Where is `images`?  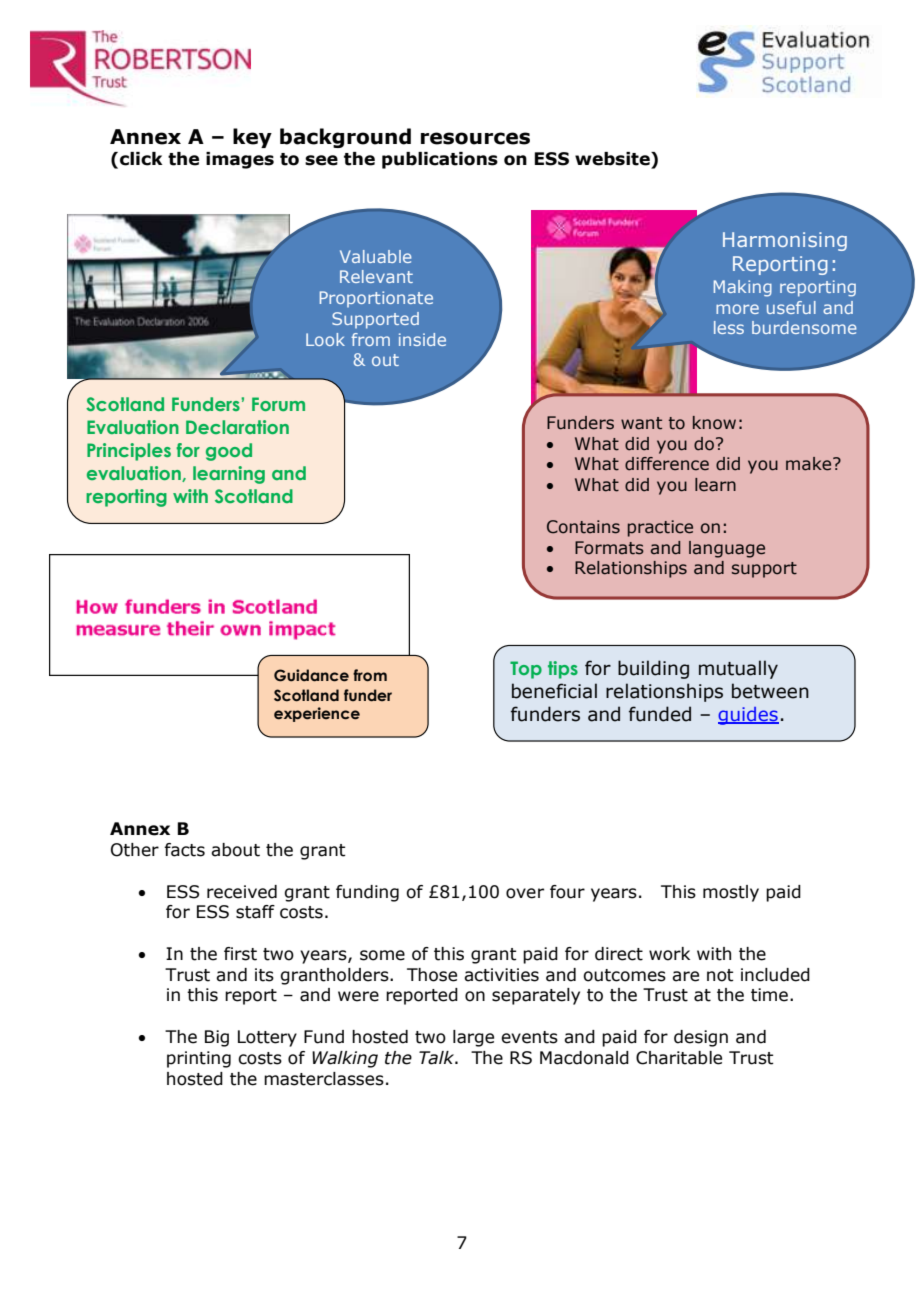
images is located at coordinates (240, 160).
